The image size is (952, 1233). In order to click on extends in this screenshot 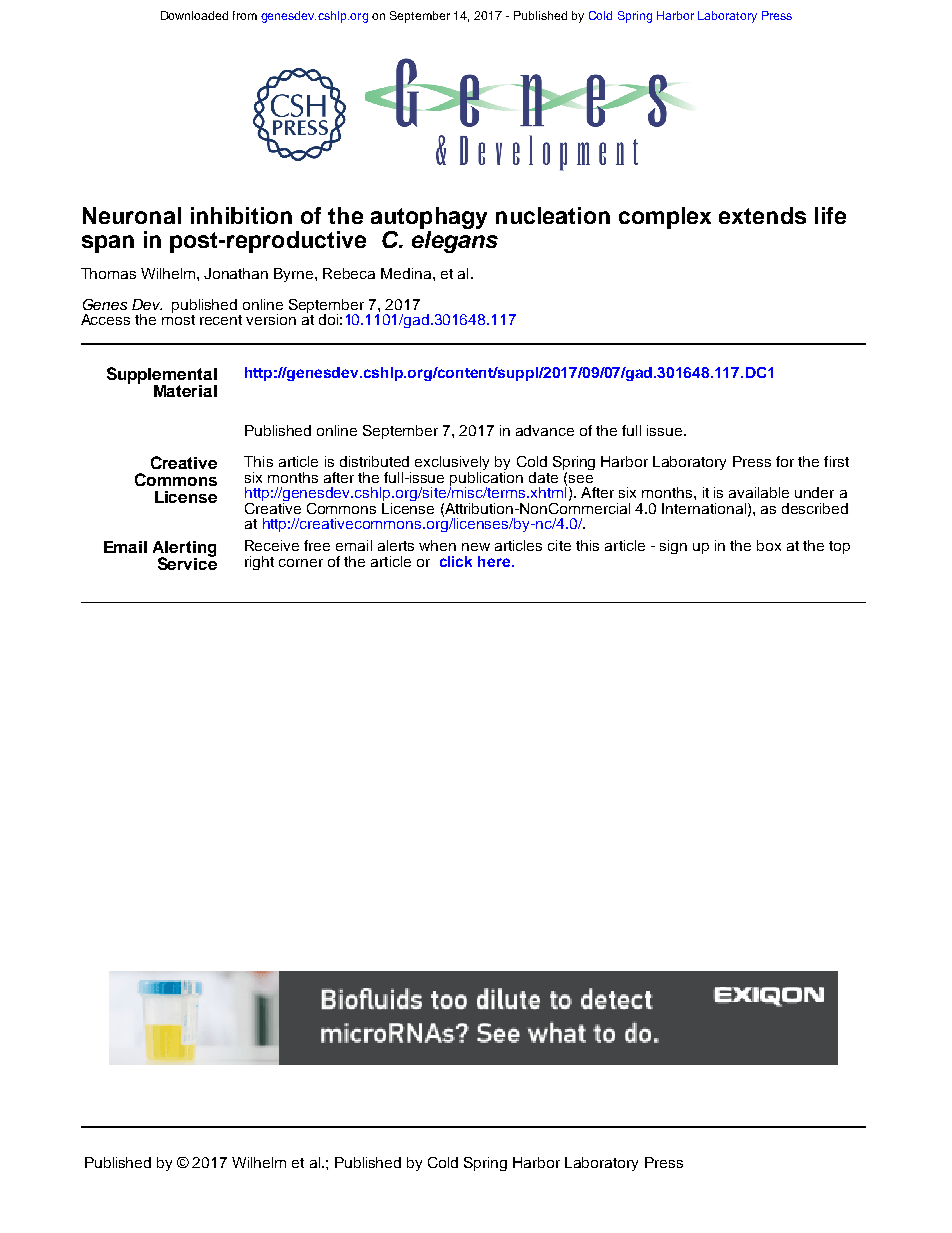, I will do `click(762, 215)`.
